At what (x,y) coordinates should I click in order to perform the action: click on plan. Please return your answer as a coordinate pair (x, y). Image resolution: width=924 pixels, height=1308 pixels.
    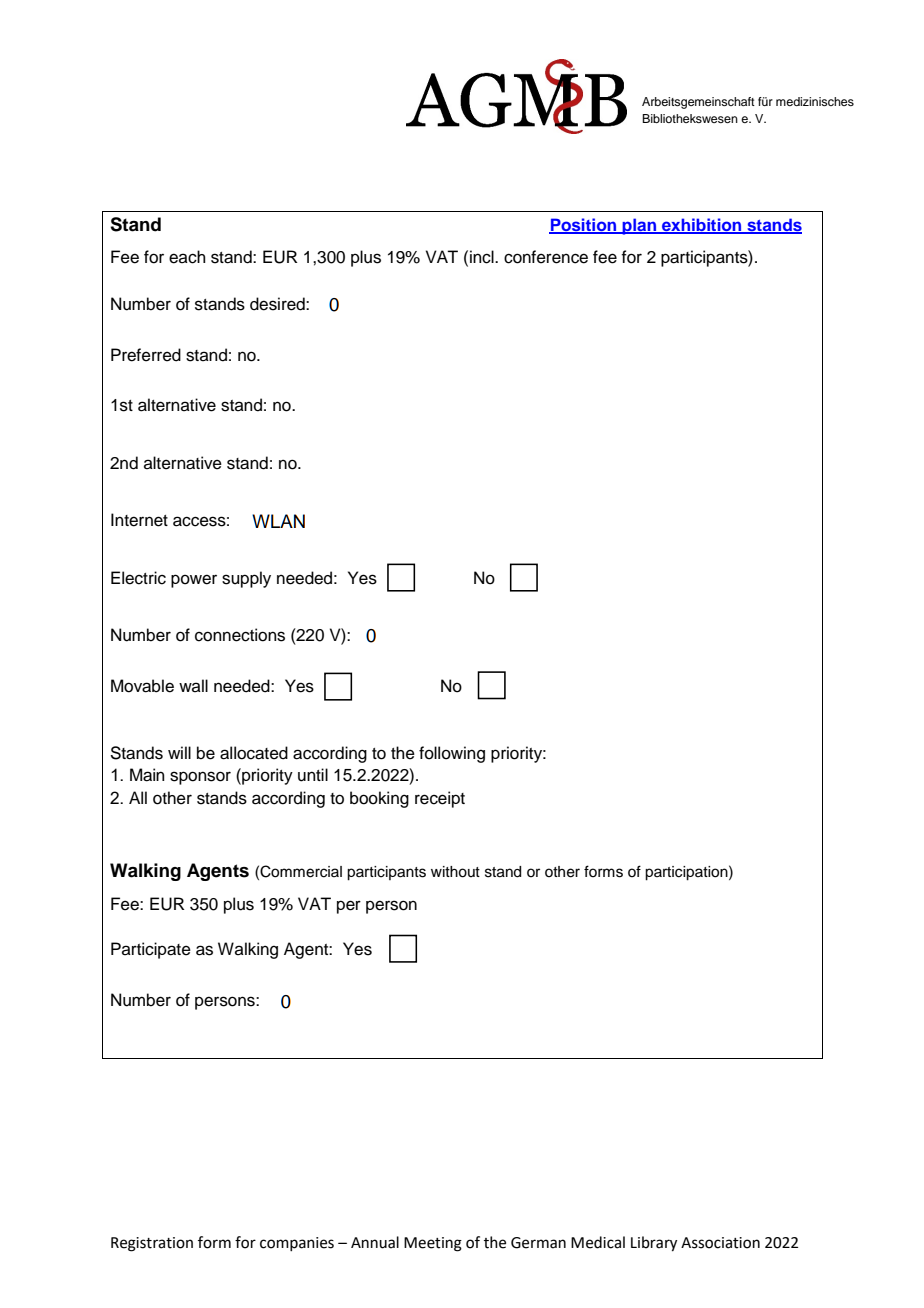
    Looking at the image, I should click on (640, 226).
